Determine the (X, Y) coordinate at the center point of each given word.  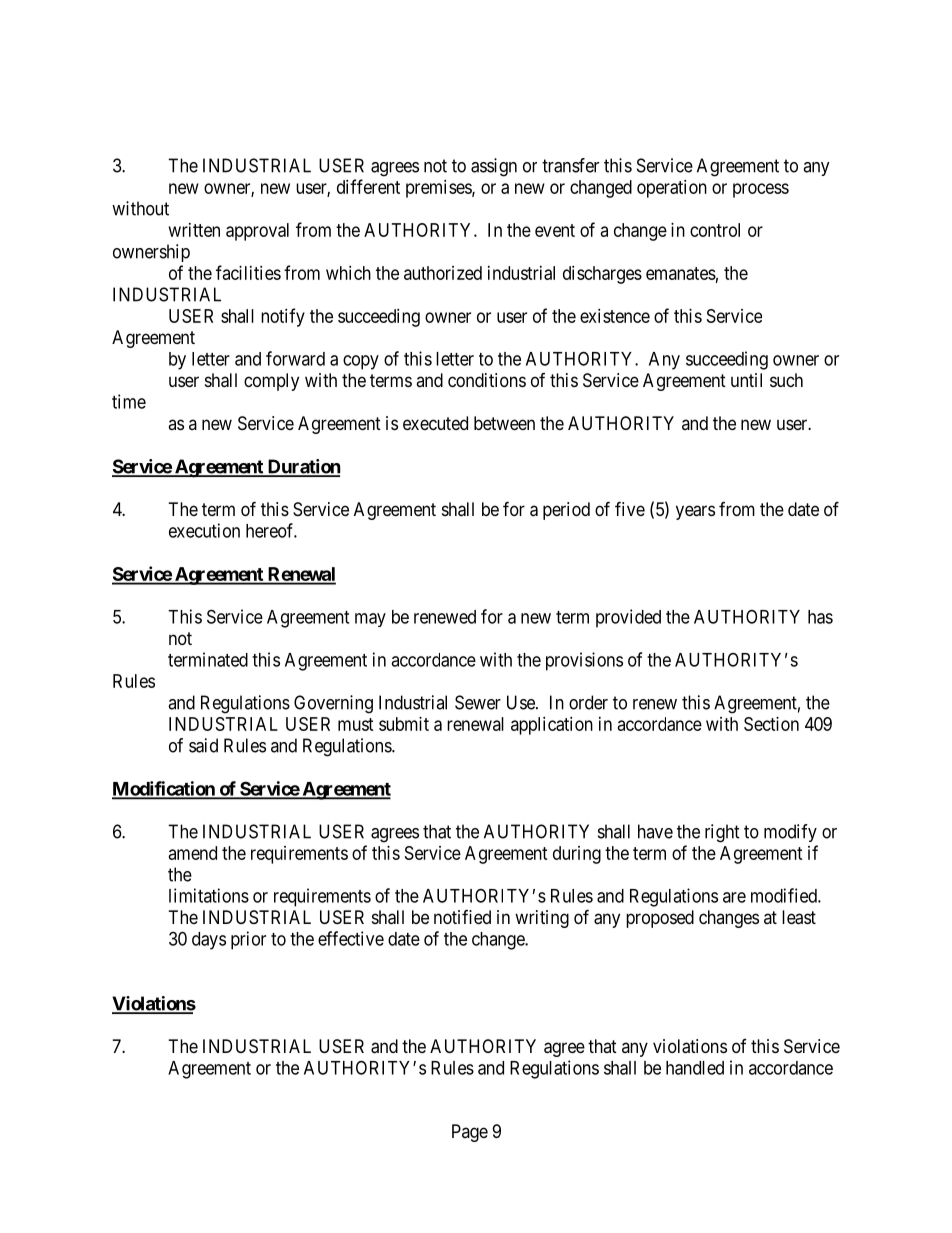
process (761, 190)
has (820, 617)
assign (494, 167)
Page (470, 1133)
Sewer (478, 702)
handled (695, 1068)
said (203, 745)
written (194, 230)
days (209, 941)
